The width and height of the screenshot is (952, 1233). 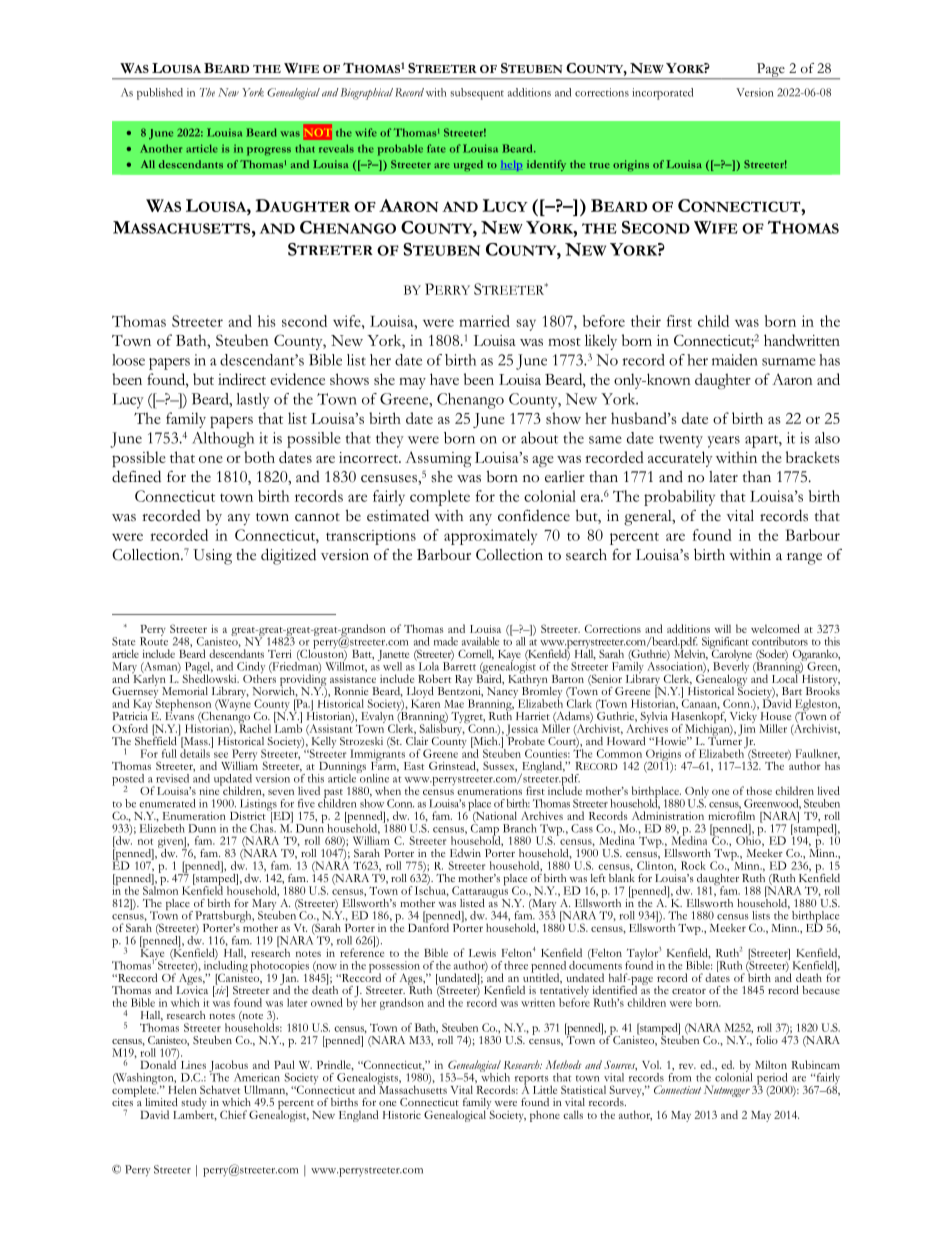 What do you see at coordinates (212, 557) in the screenshot?
I see `Using` at bounding box center [212, 557].
